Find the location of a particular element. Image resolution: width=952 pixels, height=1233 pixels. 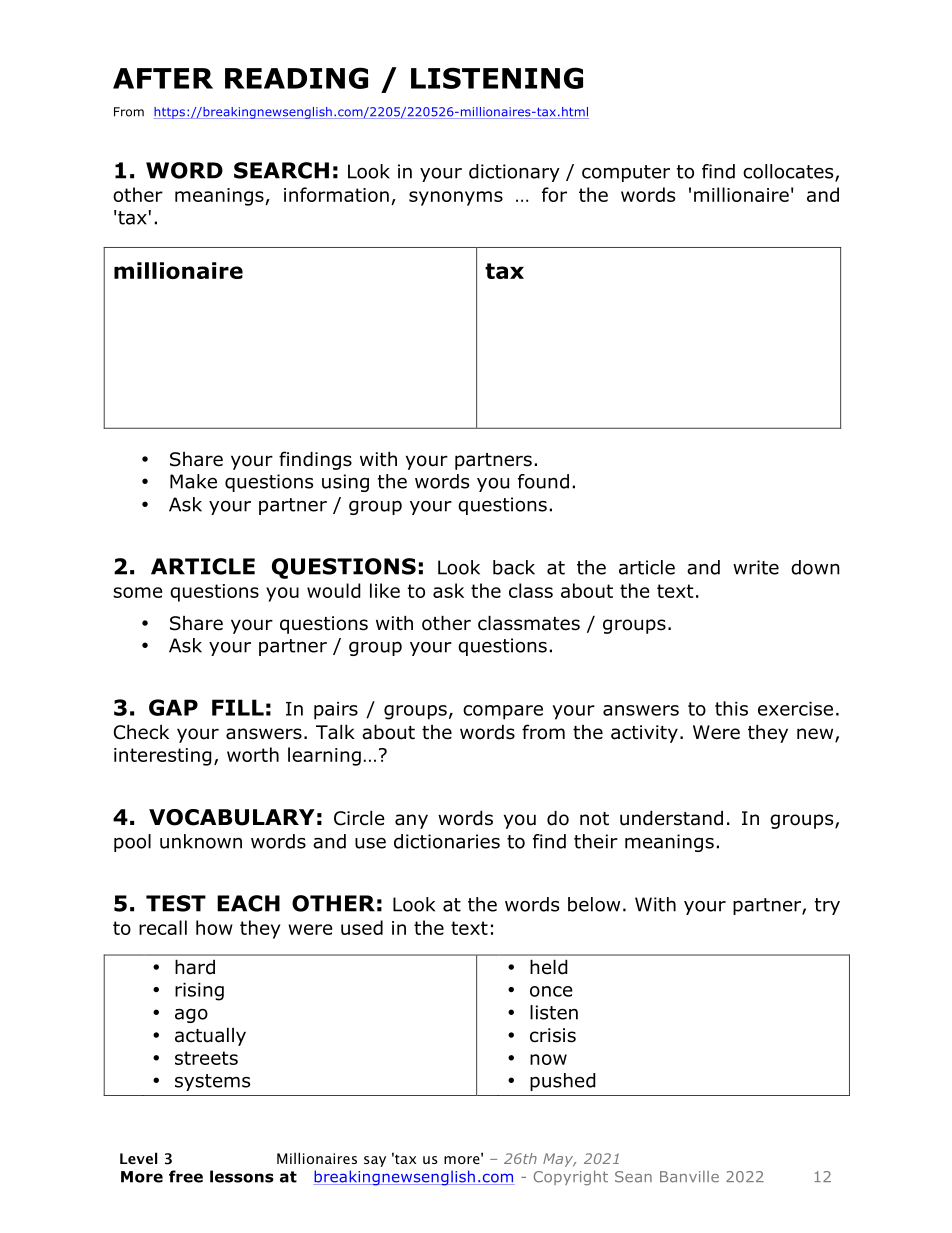

AFTER is located at coordinates (163, 78).
